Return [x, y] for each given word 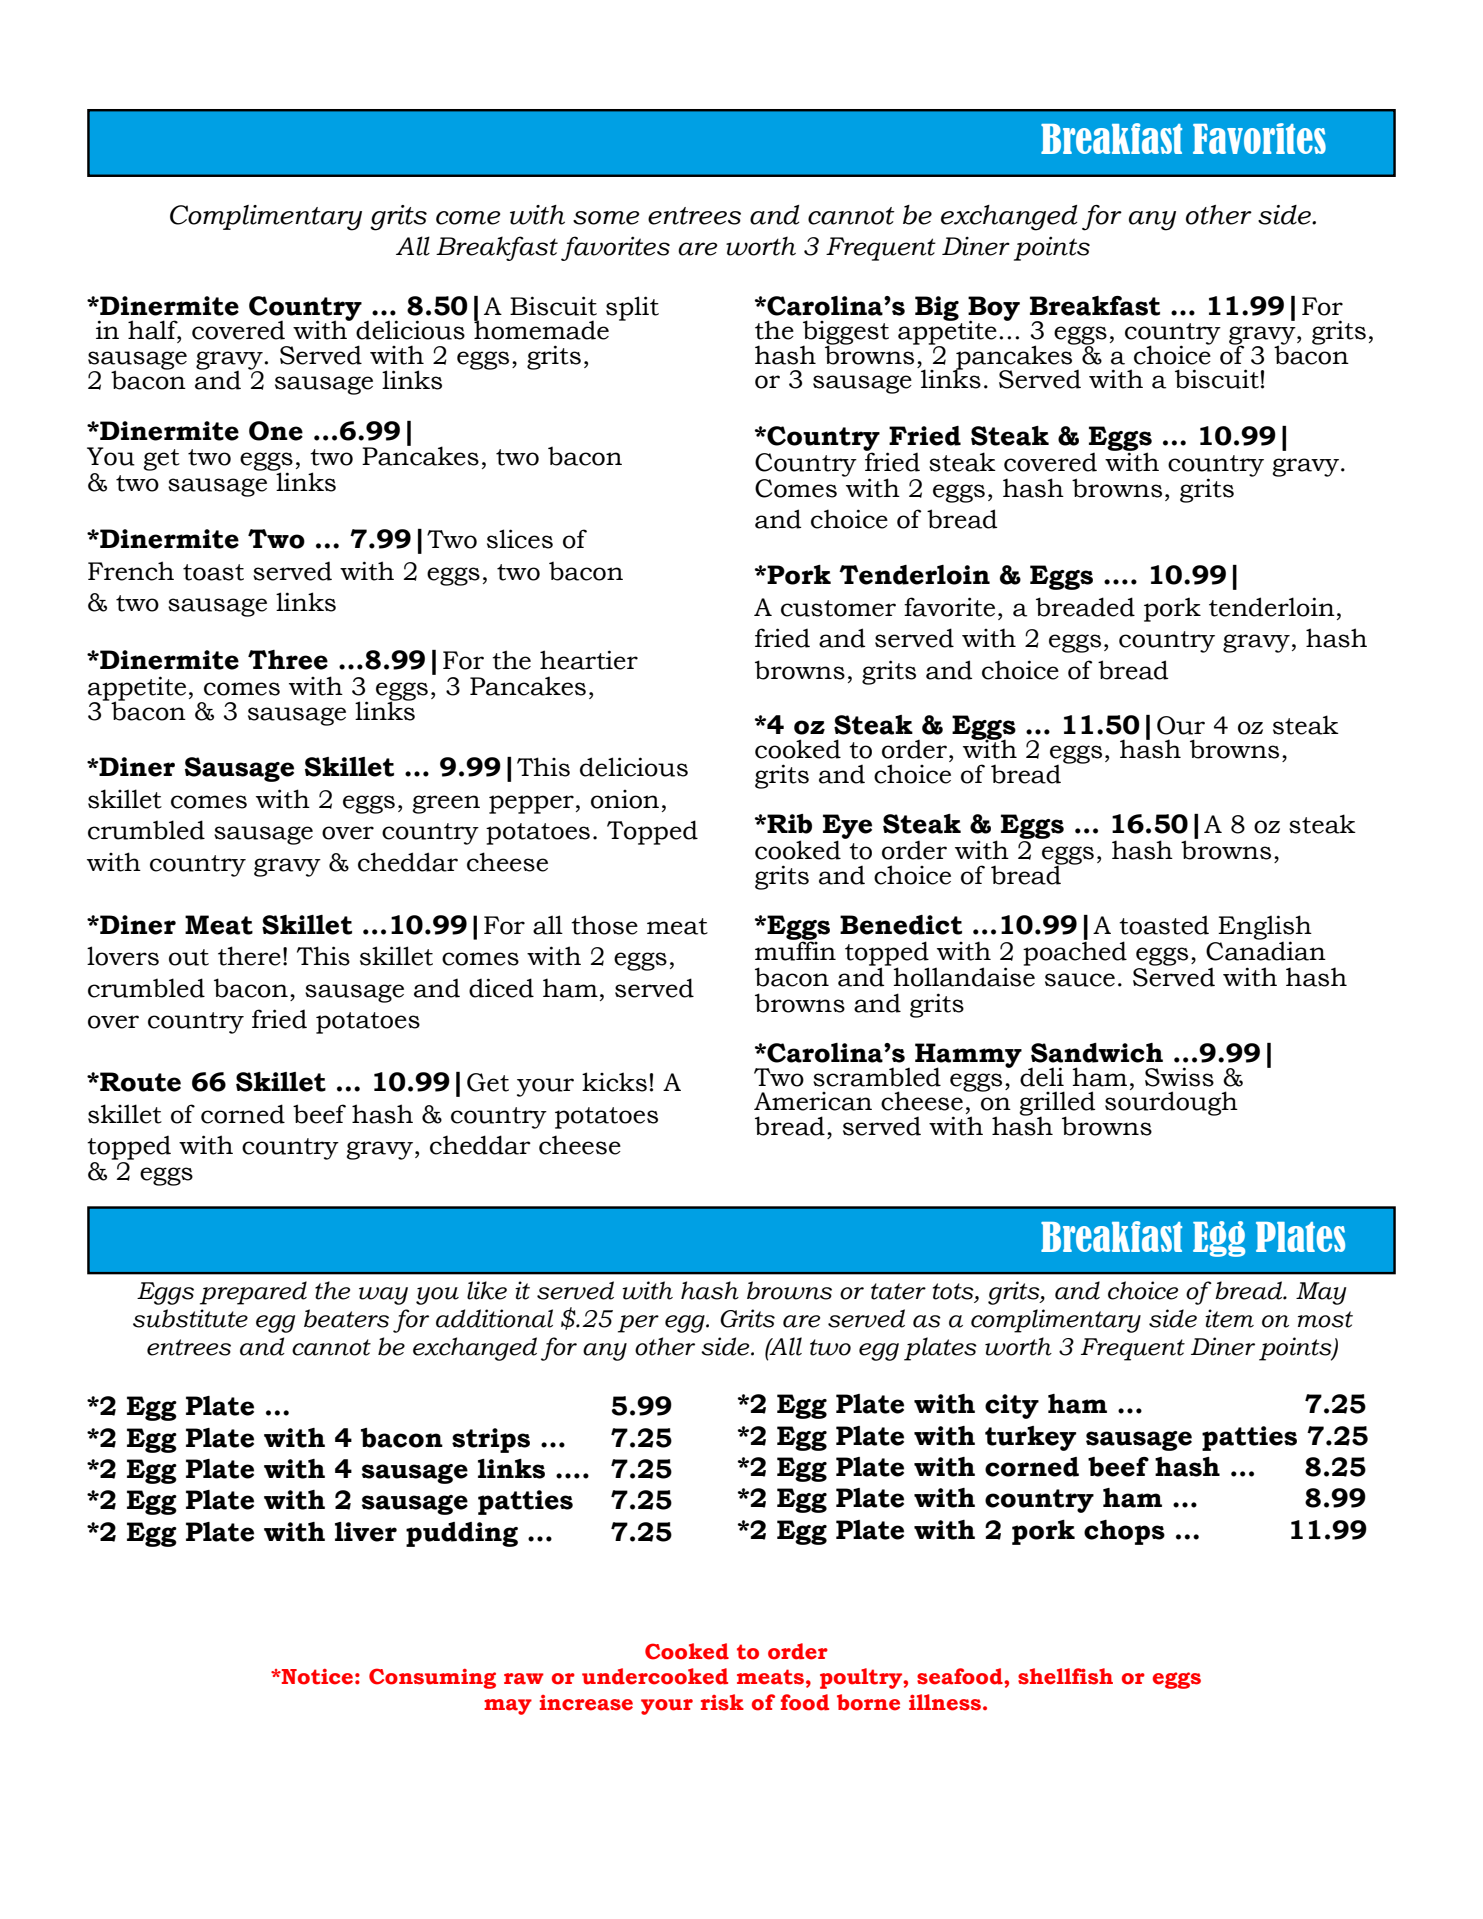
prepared [253, 1293]
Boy [994, 310]
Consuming [432, 1678]
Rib [788, 824]
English [1264, 929]
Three [288, 660]
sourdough [1171, 1102]
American [813, 1101]
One [276, 431]
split [632, 308]
